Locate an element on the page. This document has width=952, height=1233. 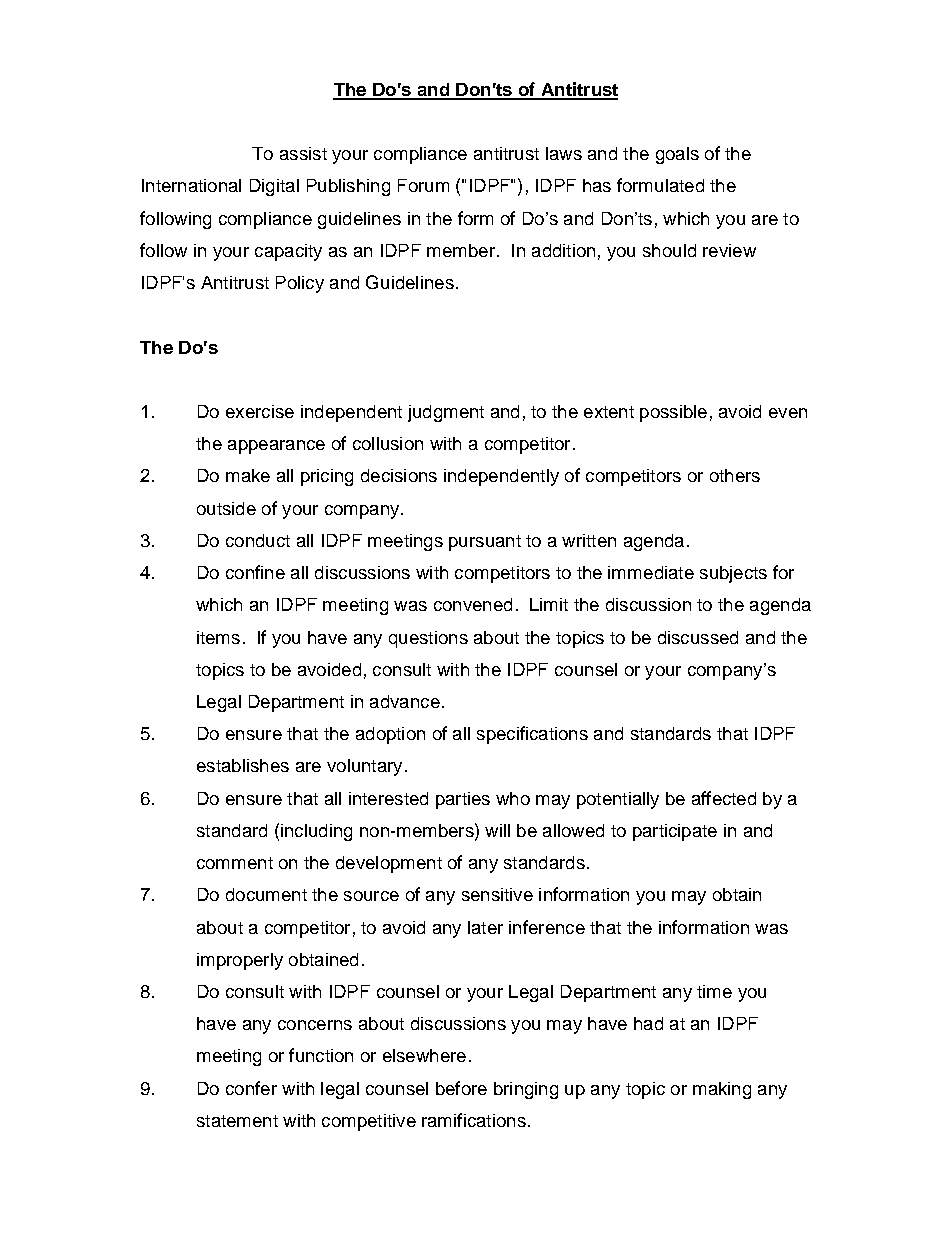
before is located at coordinates (461, 1088).
